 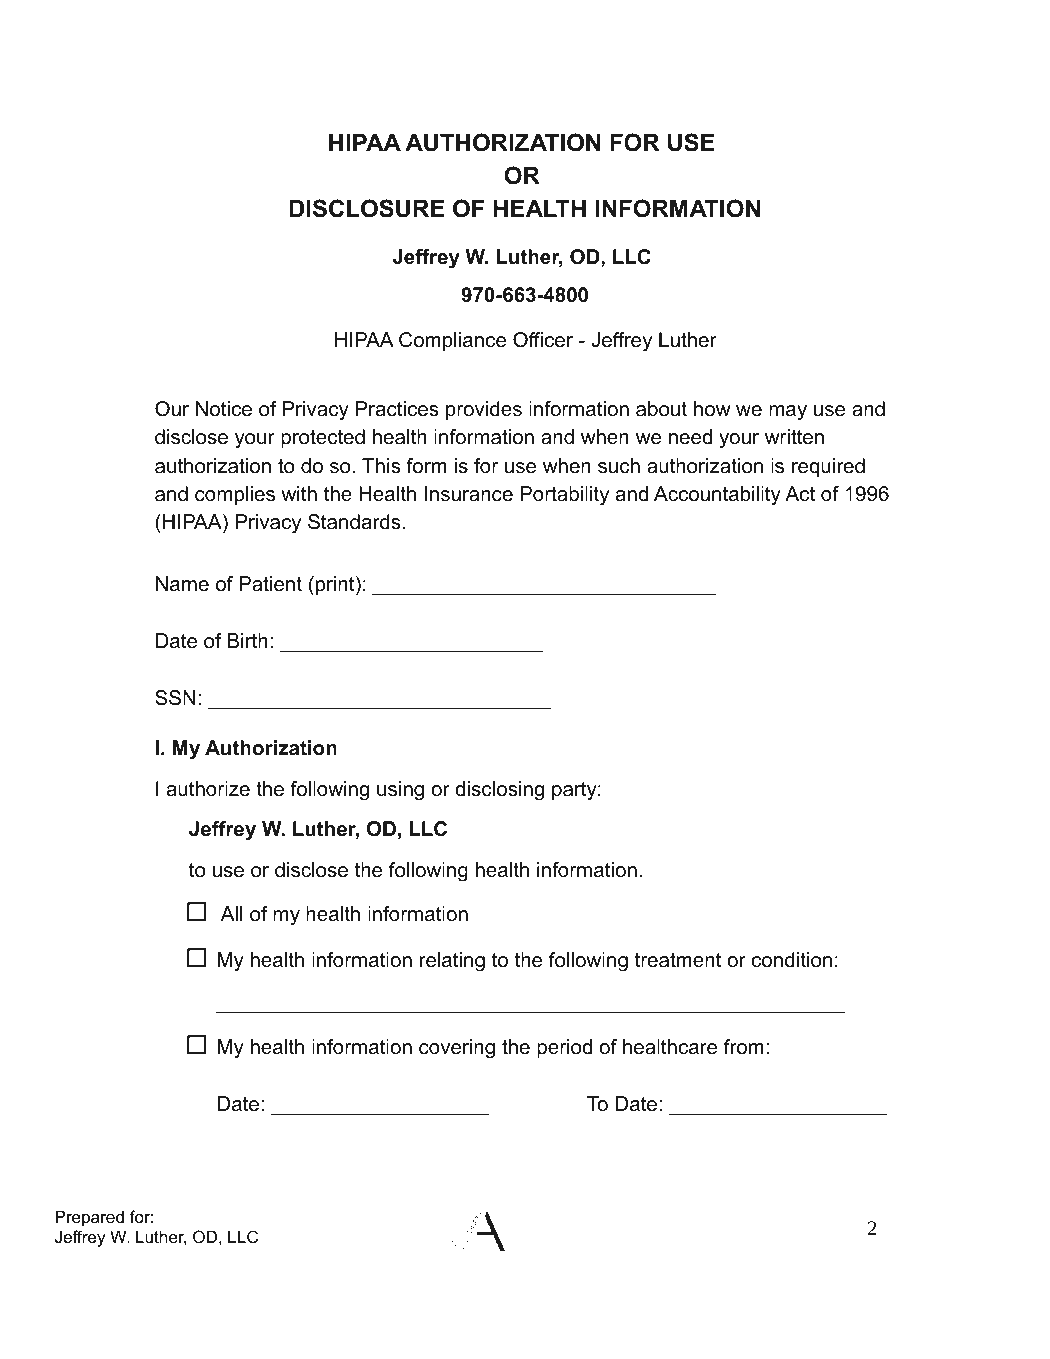 What do you see at coordinates (469, 494) in the screenshot?
I see `Insurance` at bounding box center [469, 494].
